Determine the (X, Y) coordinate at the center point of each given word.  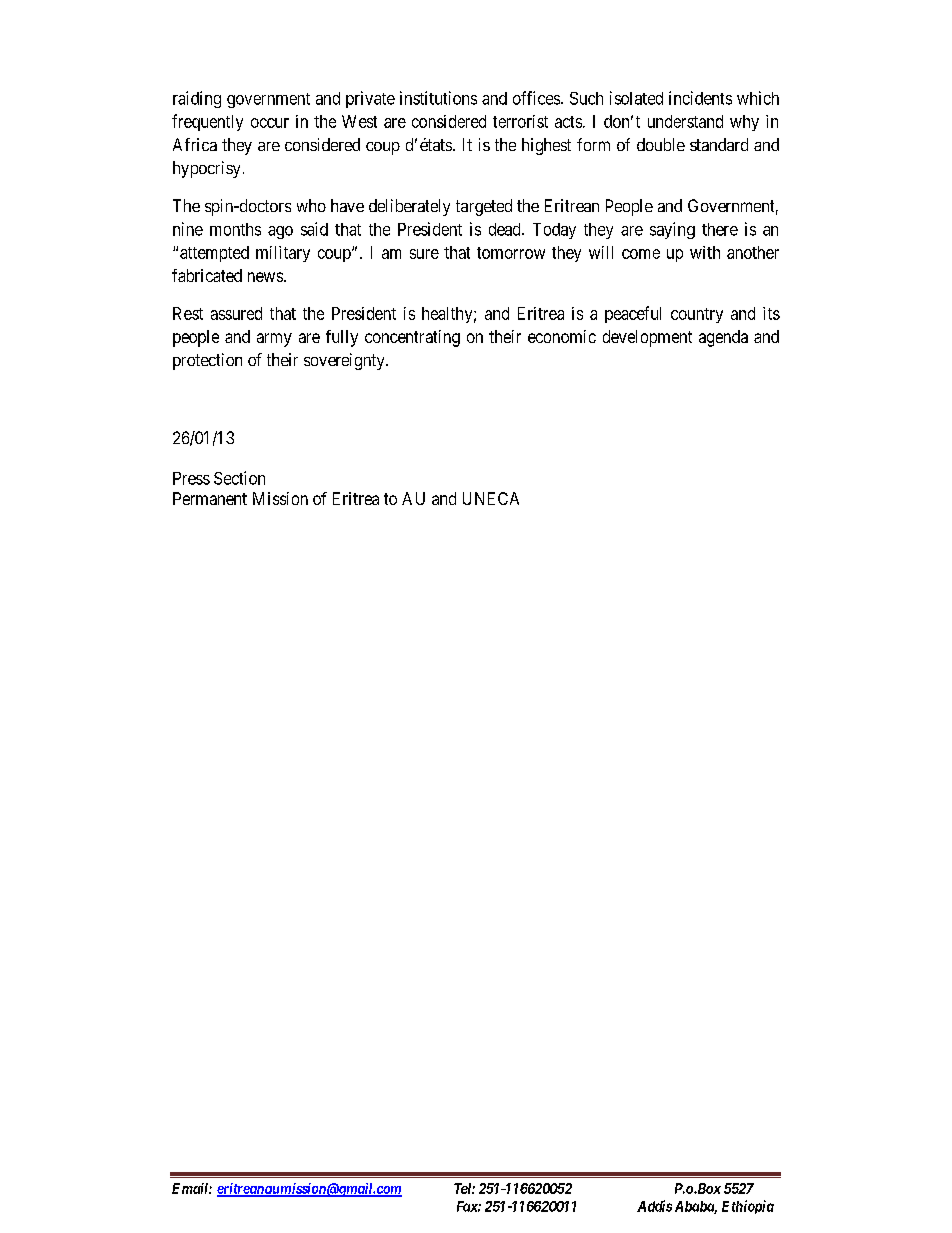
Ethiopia (748, 1207)
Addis (654, 1206)
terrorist (520, 121)
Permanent (210, 498)
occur (270, 123)
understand (685, 121)
